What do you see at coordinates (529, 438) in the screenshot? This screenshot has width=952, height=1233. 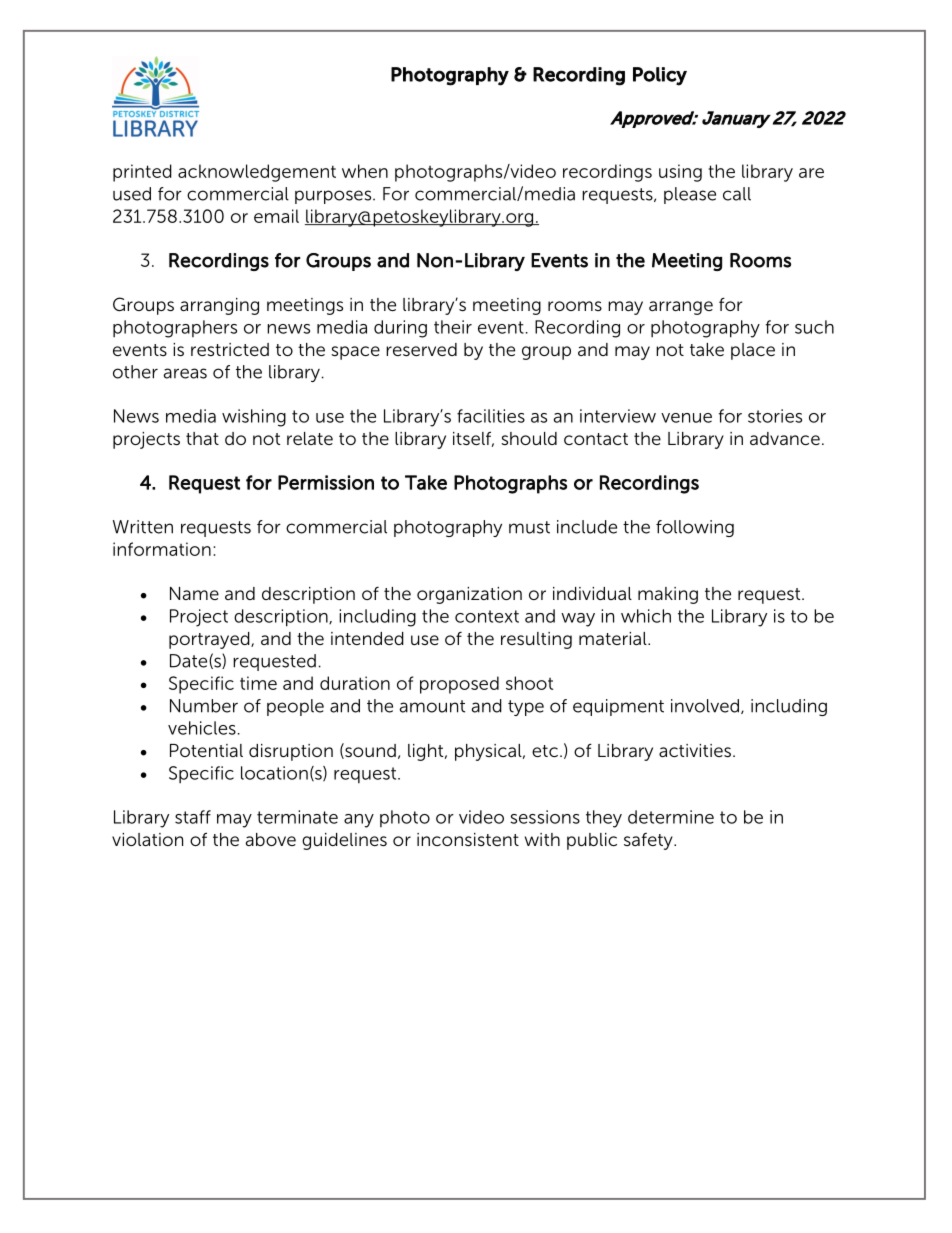 I see `should` at bounding box center [529, 438].
